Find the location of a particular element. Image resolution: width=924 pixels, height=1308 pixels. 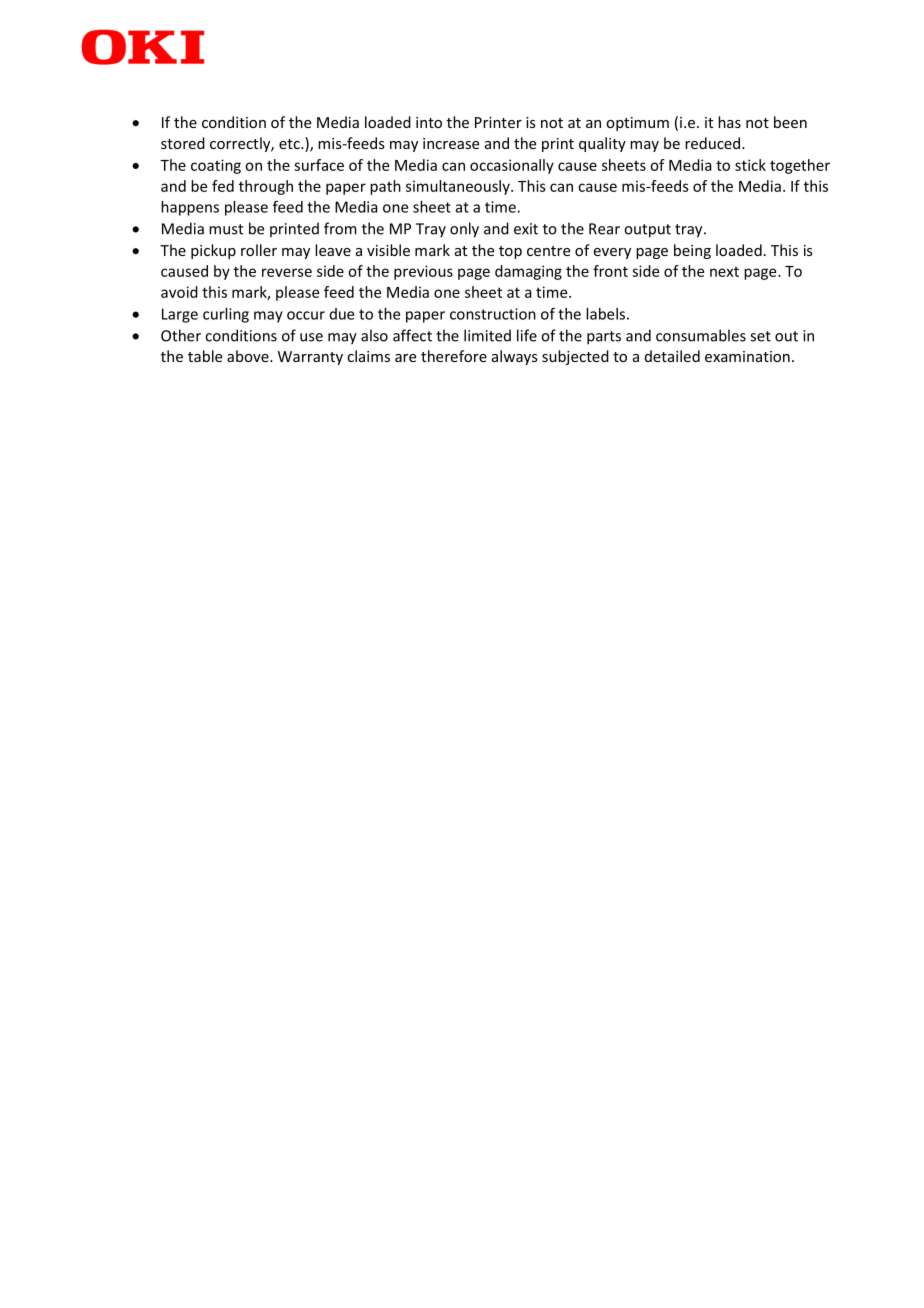

into is located at coordinates (429, 122).
